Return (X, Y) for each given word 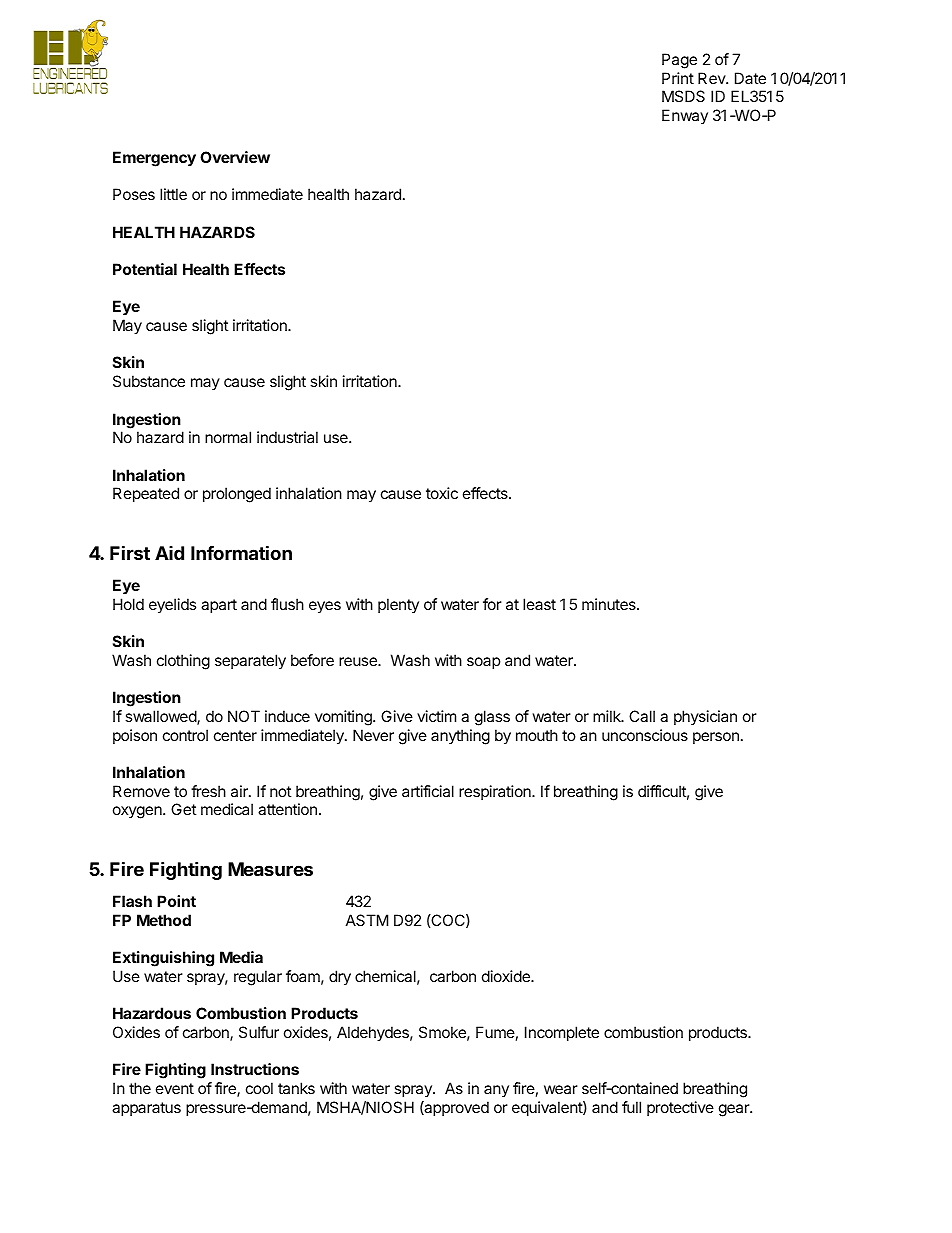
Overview (235, 157)
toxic (442, 493)
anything (460, 737)
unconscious (645, 735)
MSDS (683, 96)
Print (678, 78)
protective (680, 1108)
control (185, 735)
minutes (610, 604)
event (175, 1088)
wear (561, 1089)
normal (228, 437)
